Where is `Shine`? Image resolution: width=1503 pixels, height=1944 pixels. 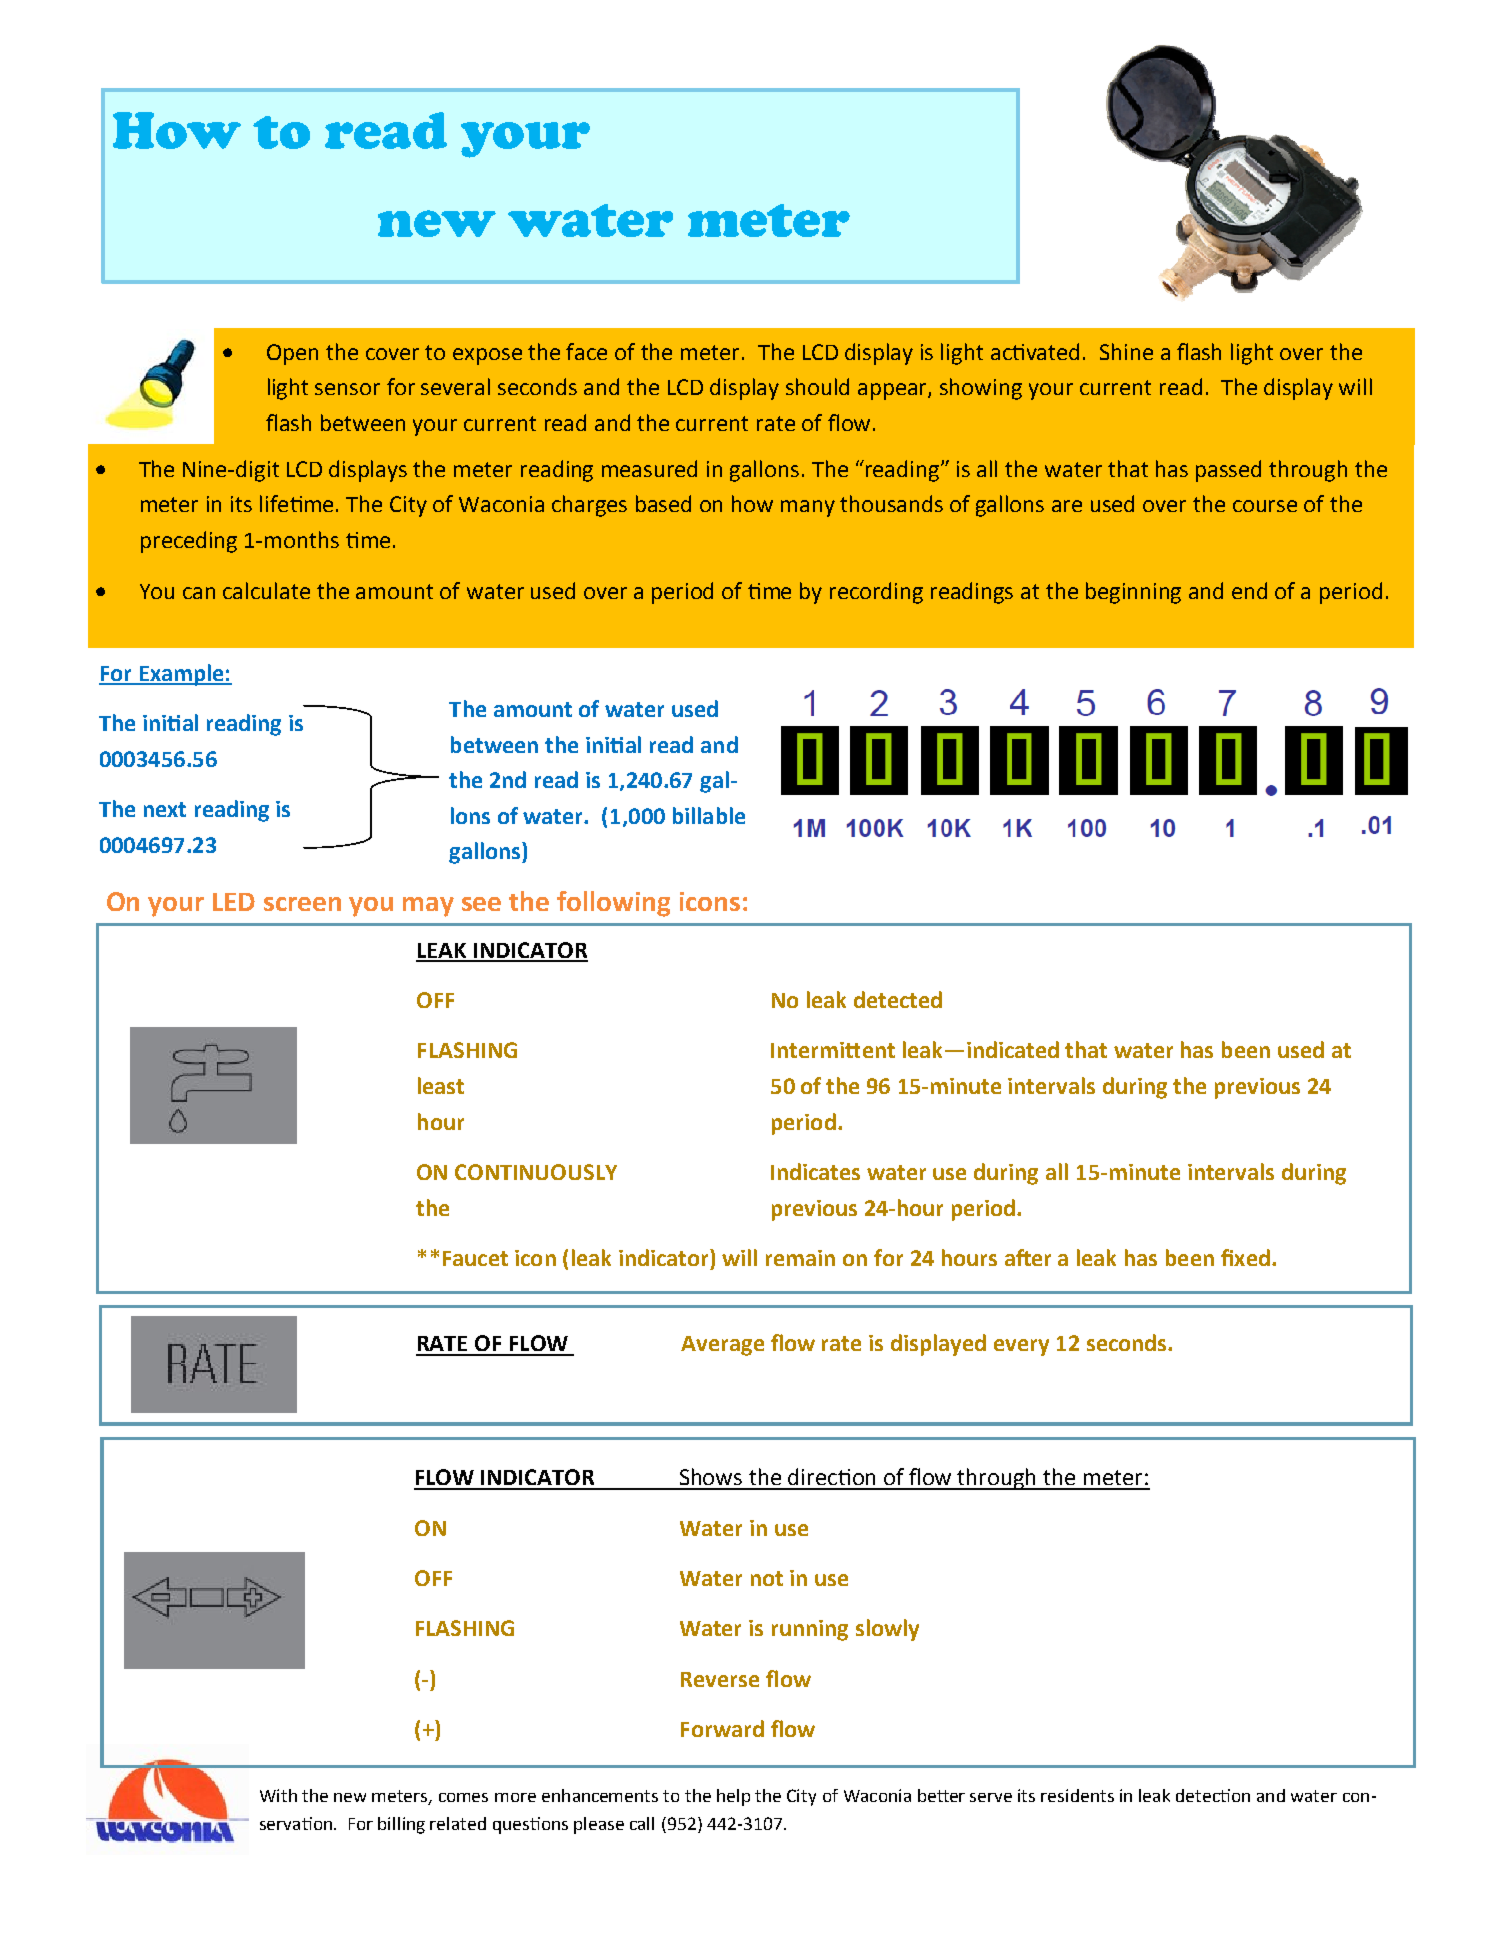
Shine is located at coordinates (1126, 351).
